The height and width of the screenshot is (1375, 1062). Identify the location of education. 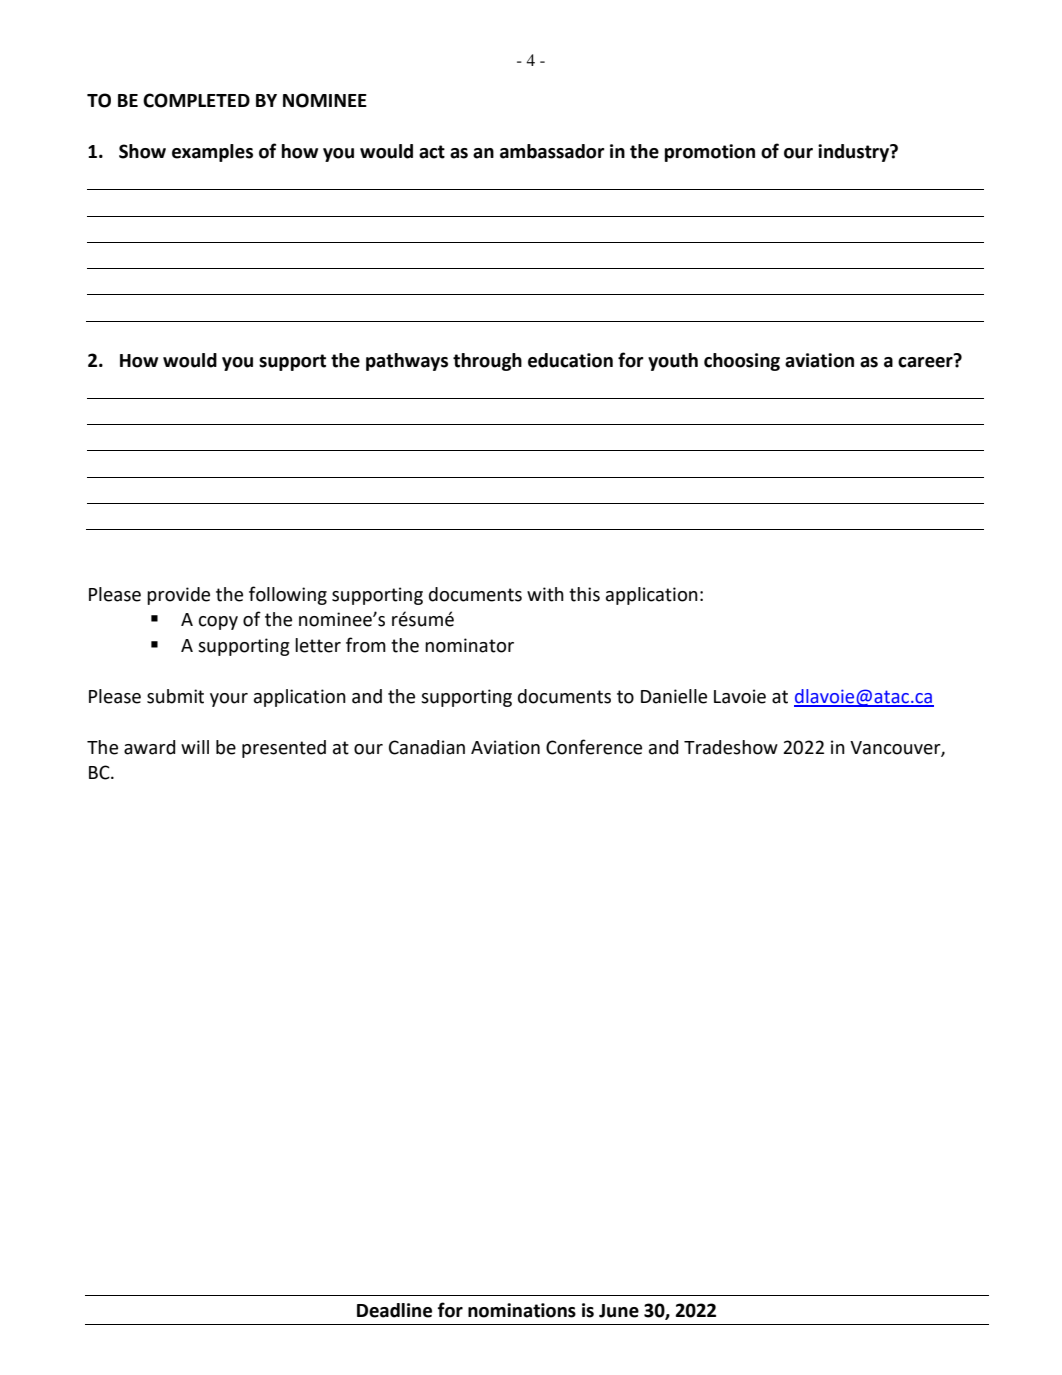
(570, 360).
